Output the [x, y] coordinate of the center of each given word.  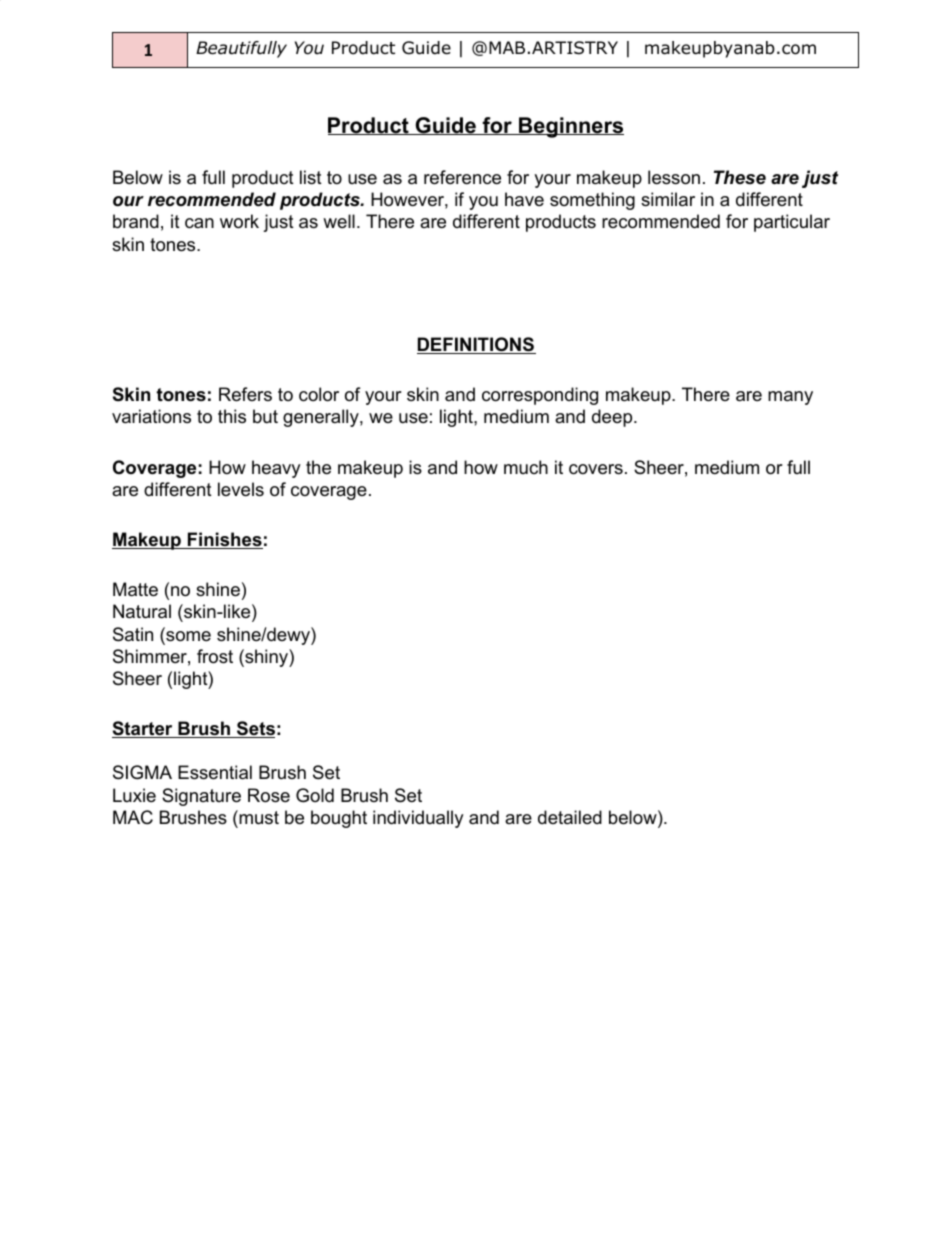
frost [215, 656]
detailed [570, 817]
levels [241, 489]
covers [596, 469]
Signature [201, 797]
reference [462, 177]
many [790, 398]
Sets [255, 729]
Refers [245, 394]
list [311, 177]
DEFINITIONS [476, 345]
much [526, 467]
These [740, 177]
